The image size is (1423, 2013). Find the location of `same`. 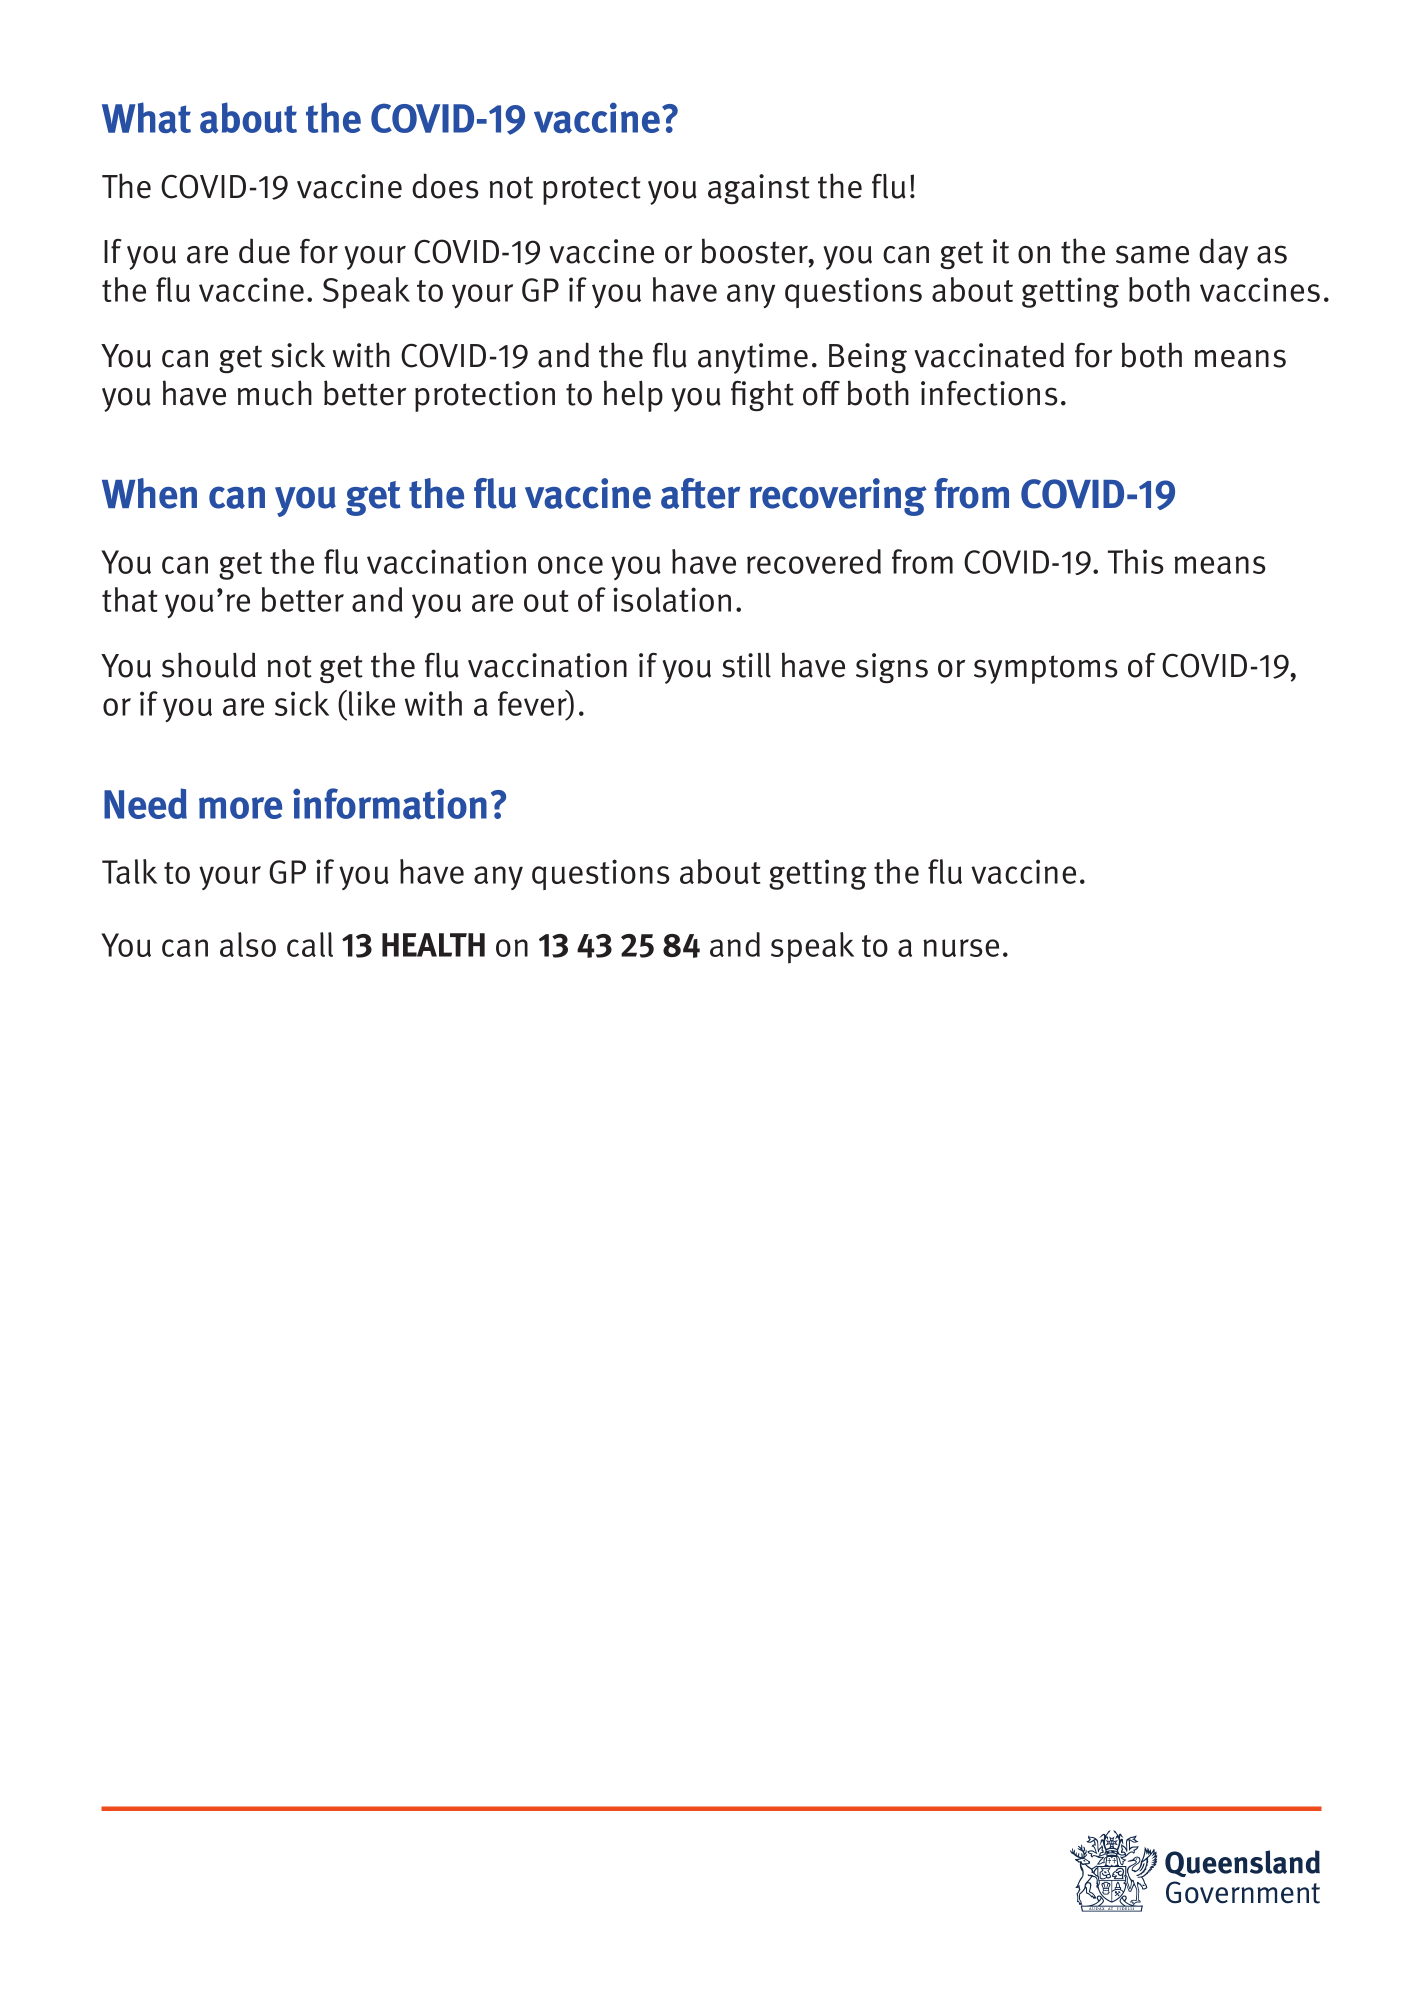

same is located at coordinates (1152, 254).
